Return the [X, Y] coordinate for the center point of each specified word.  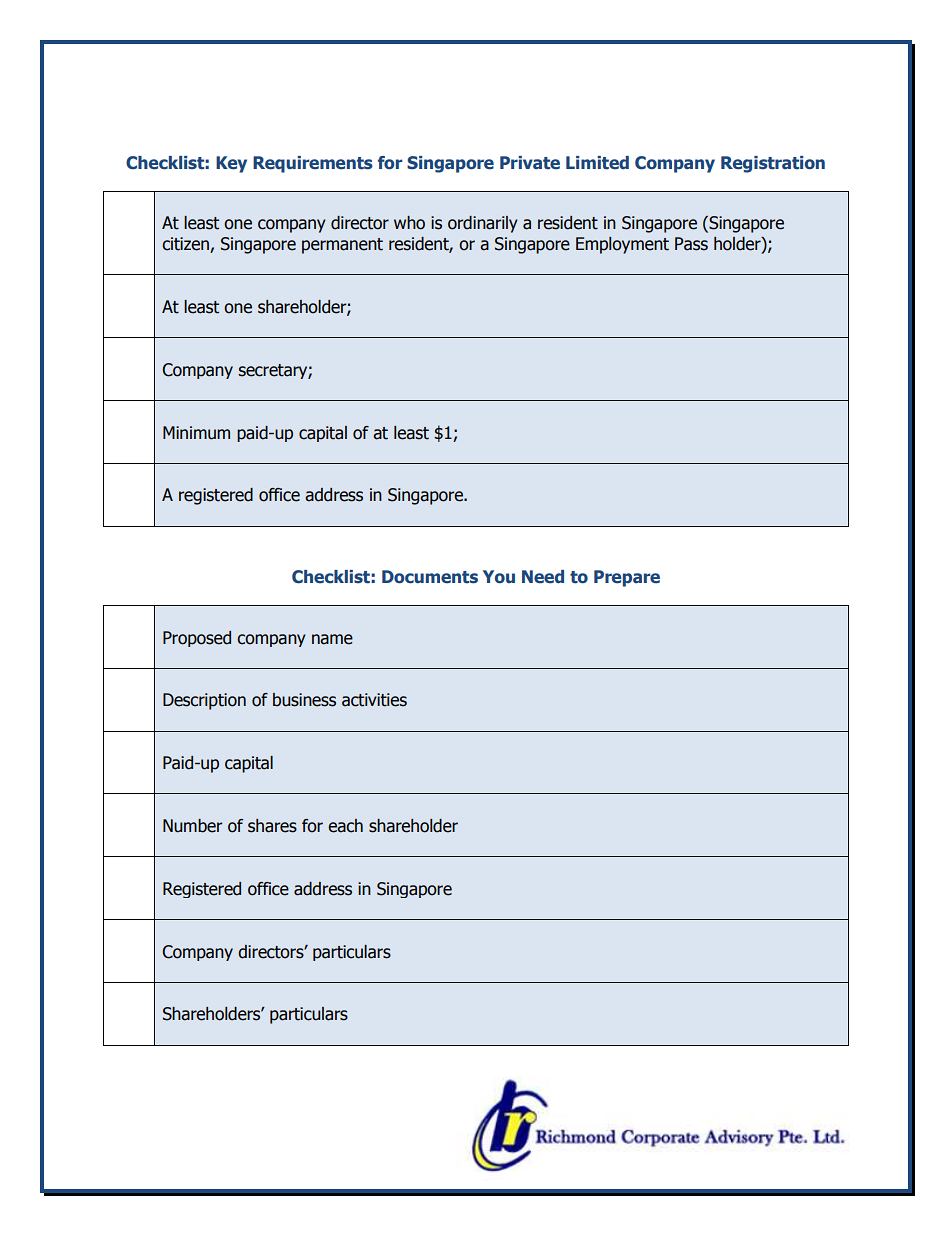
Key [231, 164]
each [345, 826]
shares [272, 826]
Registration [773, 164]
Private [530, 163]
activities [374, 700]
